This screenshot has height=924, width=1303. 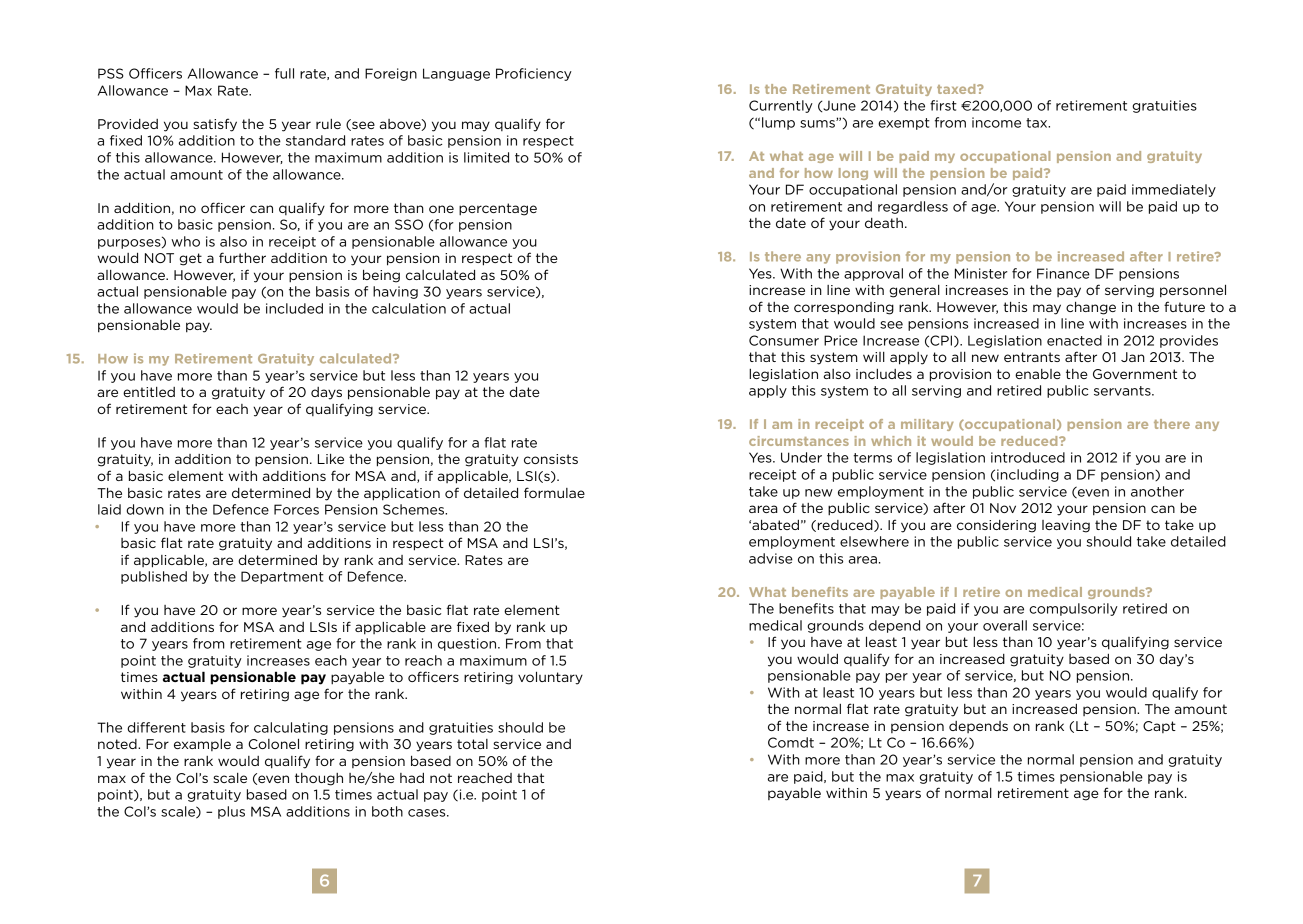 I want to click on percentage, so click(x=498, y=209).
